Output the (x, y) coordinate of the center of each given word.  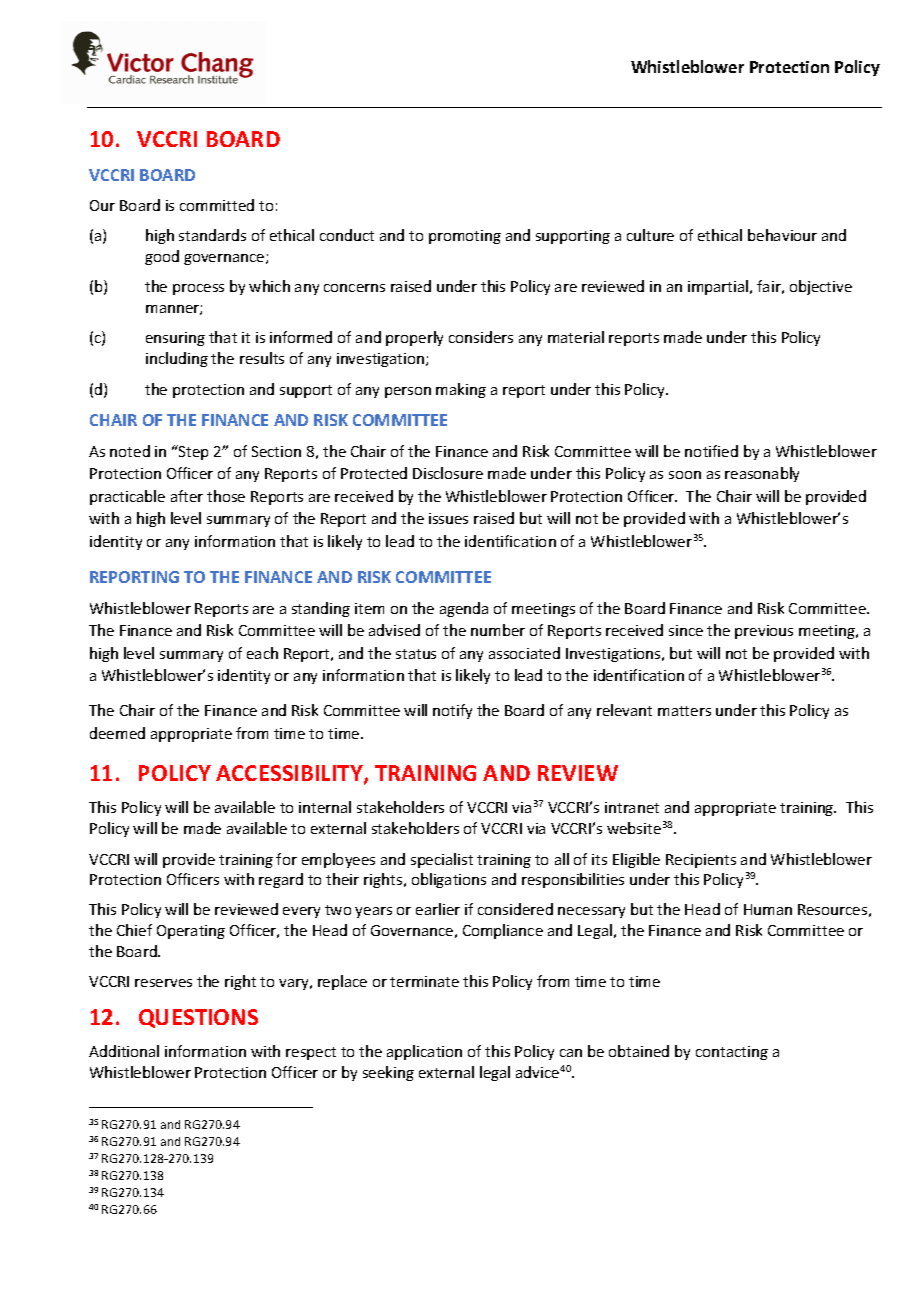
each (262, 653)
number (498, 630)
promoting (465, 237)
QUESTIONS (198, 1018)
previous (764, 632)
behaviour (782, 235)
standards (212, 235)
